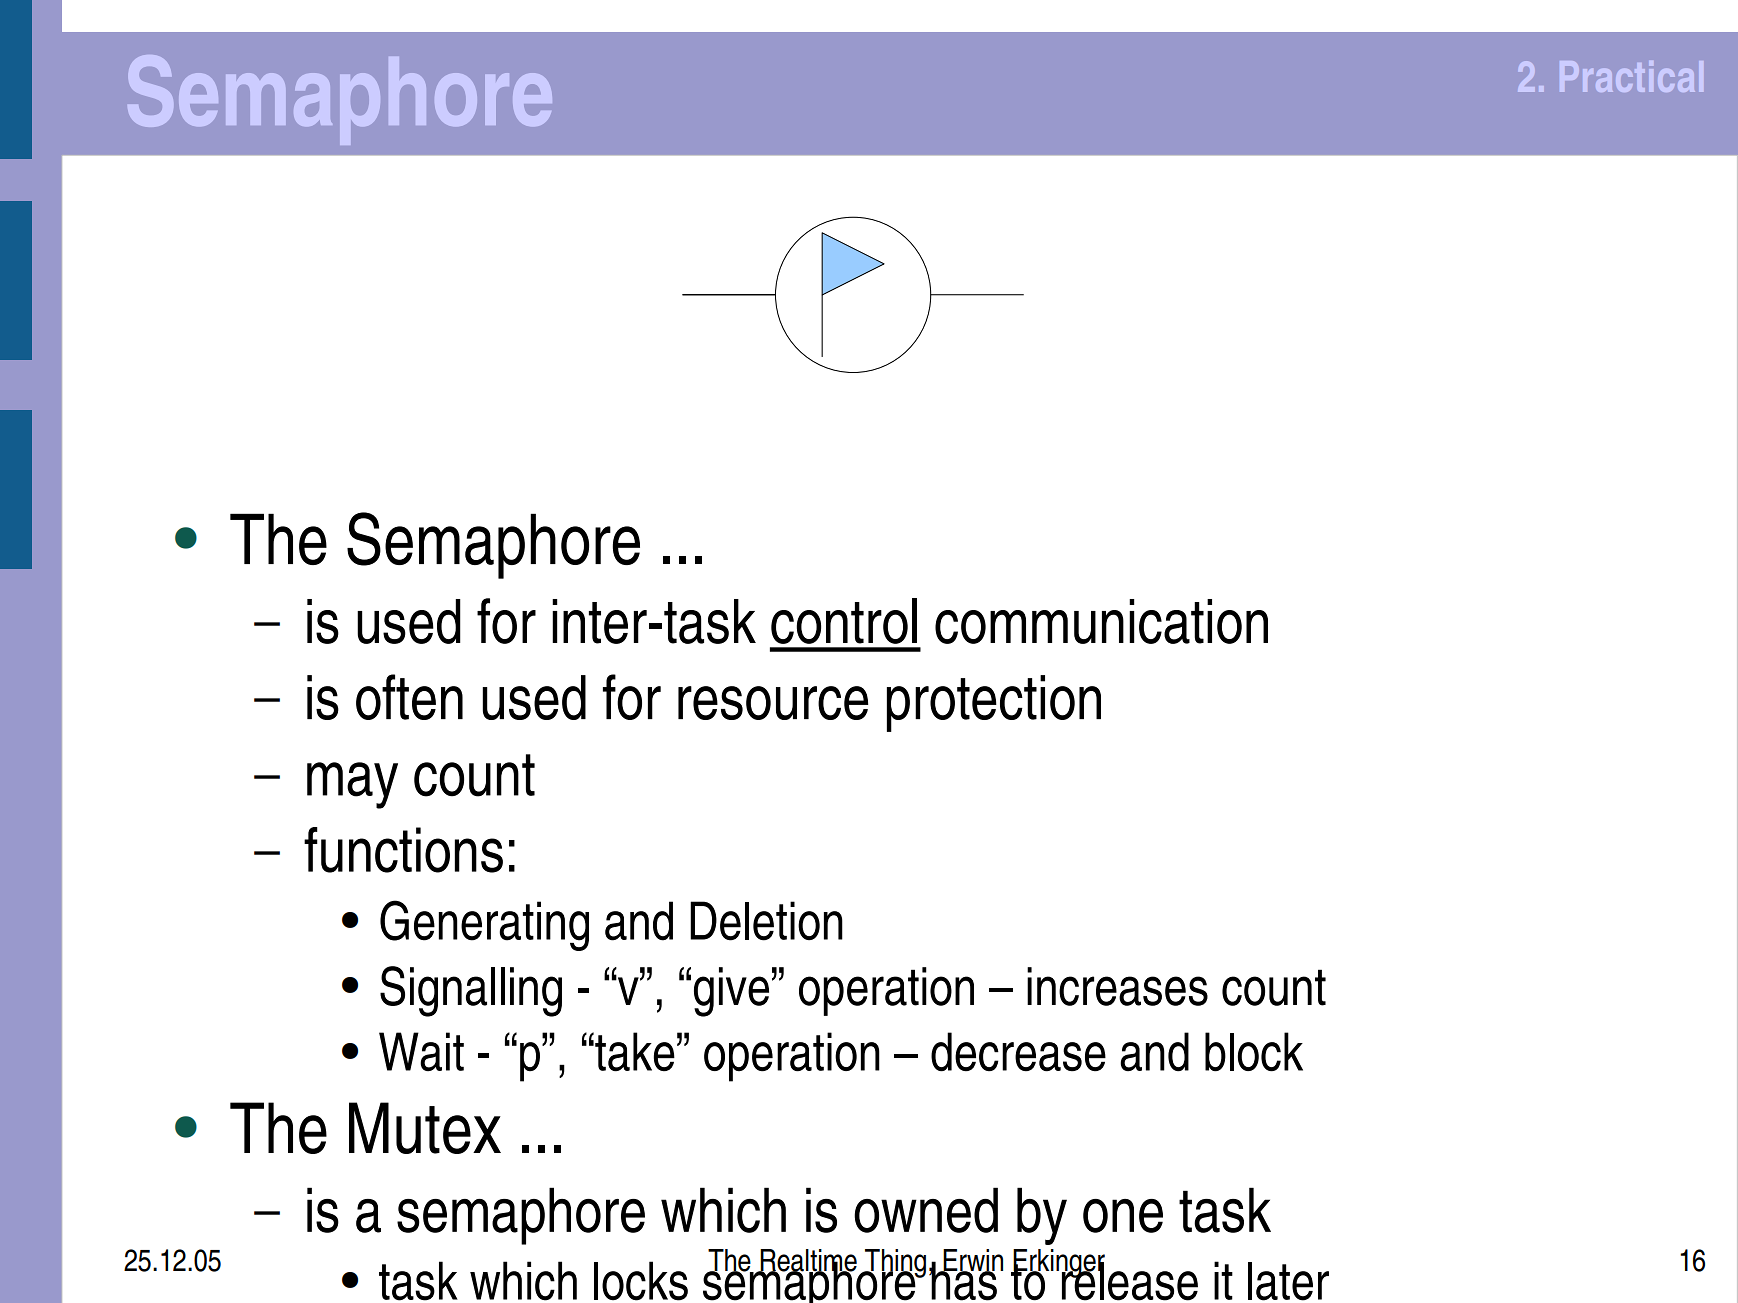 The image size is (1738, 1303). I want to click on often, so click(409, 697).
